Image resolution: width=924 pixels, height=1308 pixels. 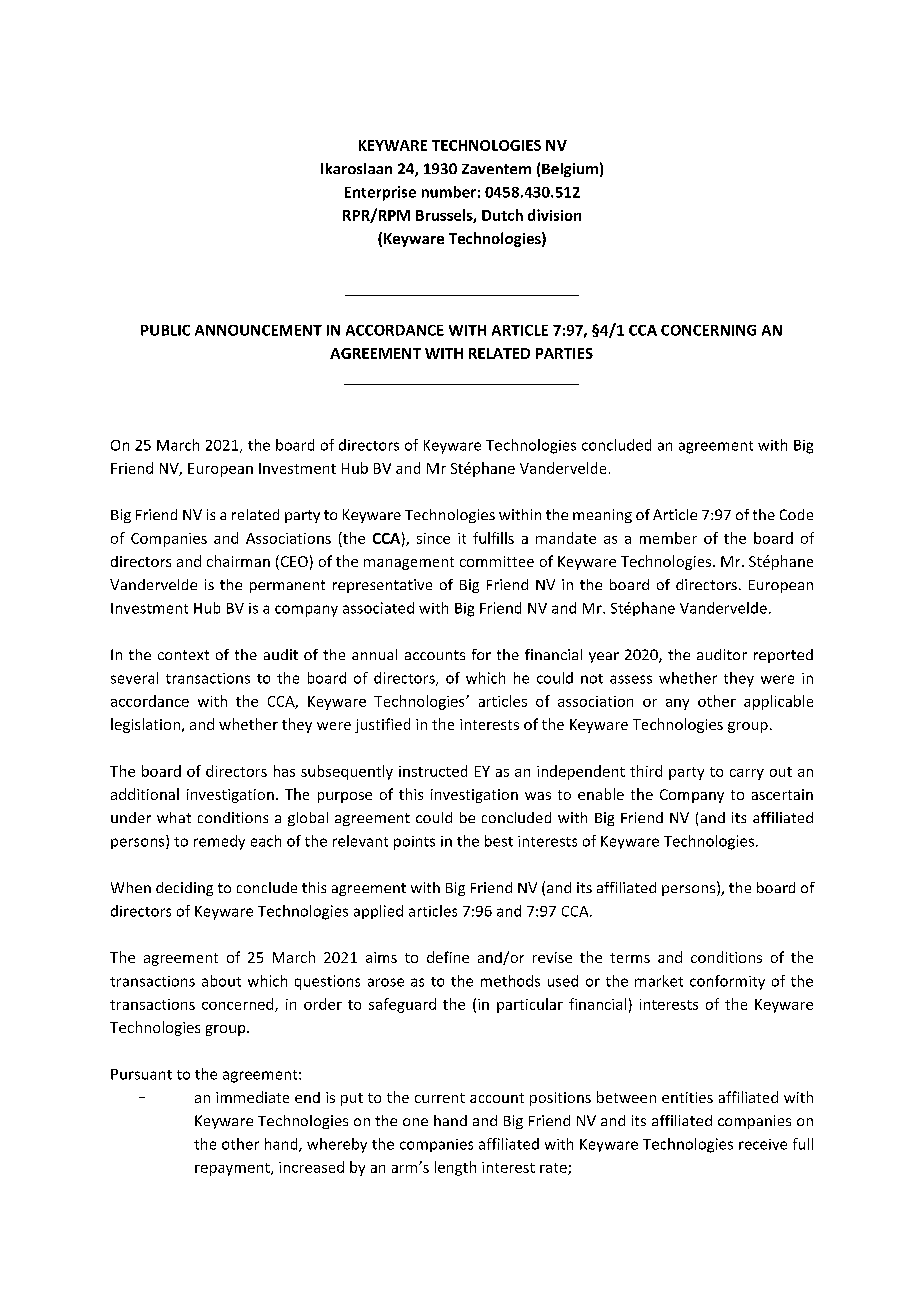 What do you see at coordinates (499, 841) in the image?
I see `best` at bounding box center [499, 841].
